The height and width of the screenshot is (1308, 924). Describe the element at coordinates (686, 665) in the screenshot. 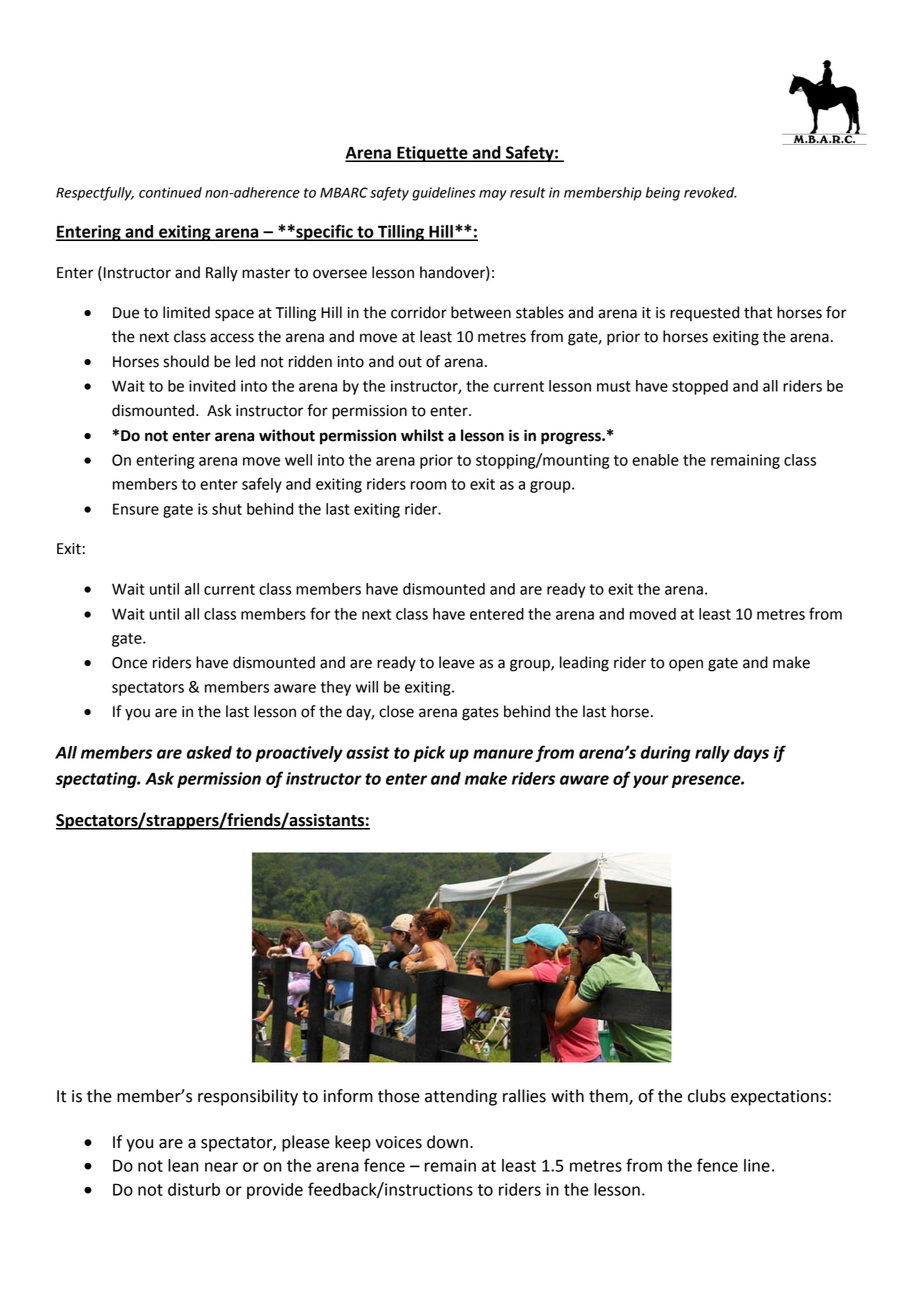

I see `open` at that location.
